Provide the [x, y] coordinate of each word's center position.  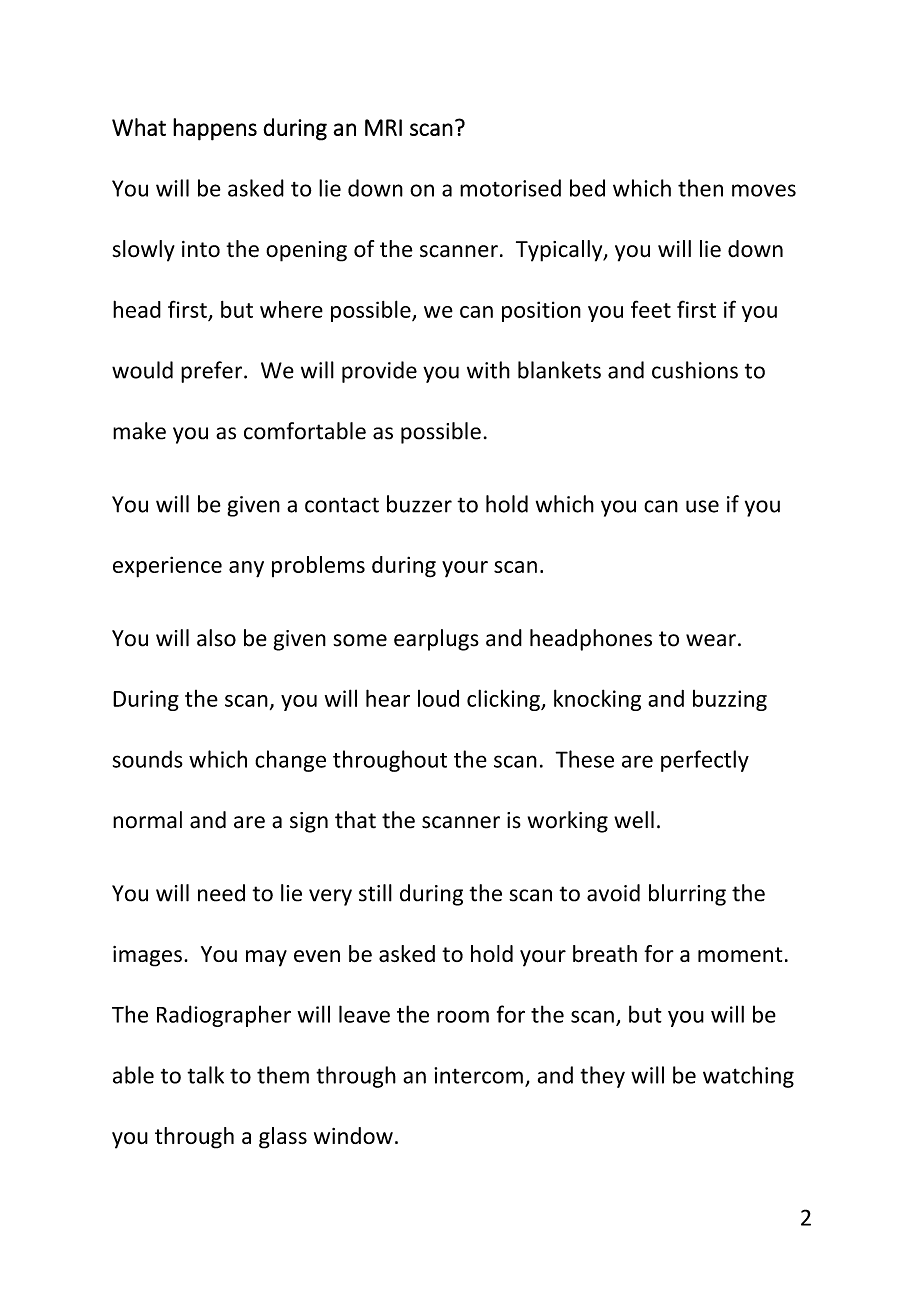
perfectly [705, 761]
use [702, 506]
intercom [478, 1075]
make [139, 431]
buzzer [419, 504]
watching [748, 1077]
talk [205, 1075]
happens [215, 129]
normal [147, 820]
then [700, 188]
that [355, 820]
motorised [510, 188]
